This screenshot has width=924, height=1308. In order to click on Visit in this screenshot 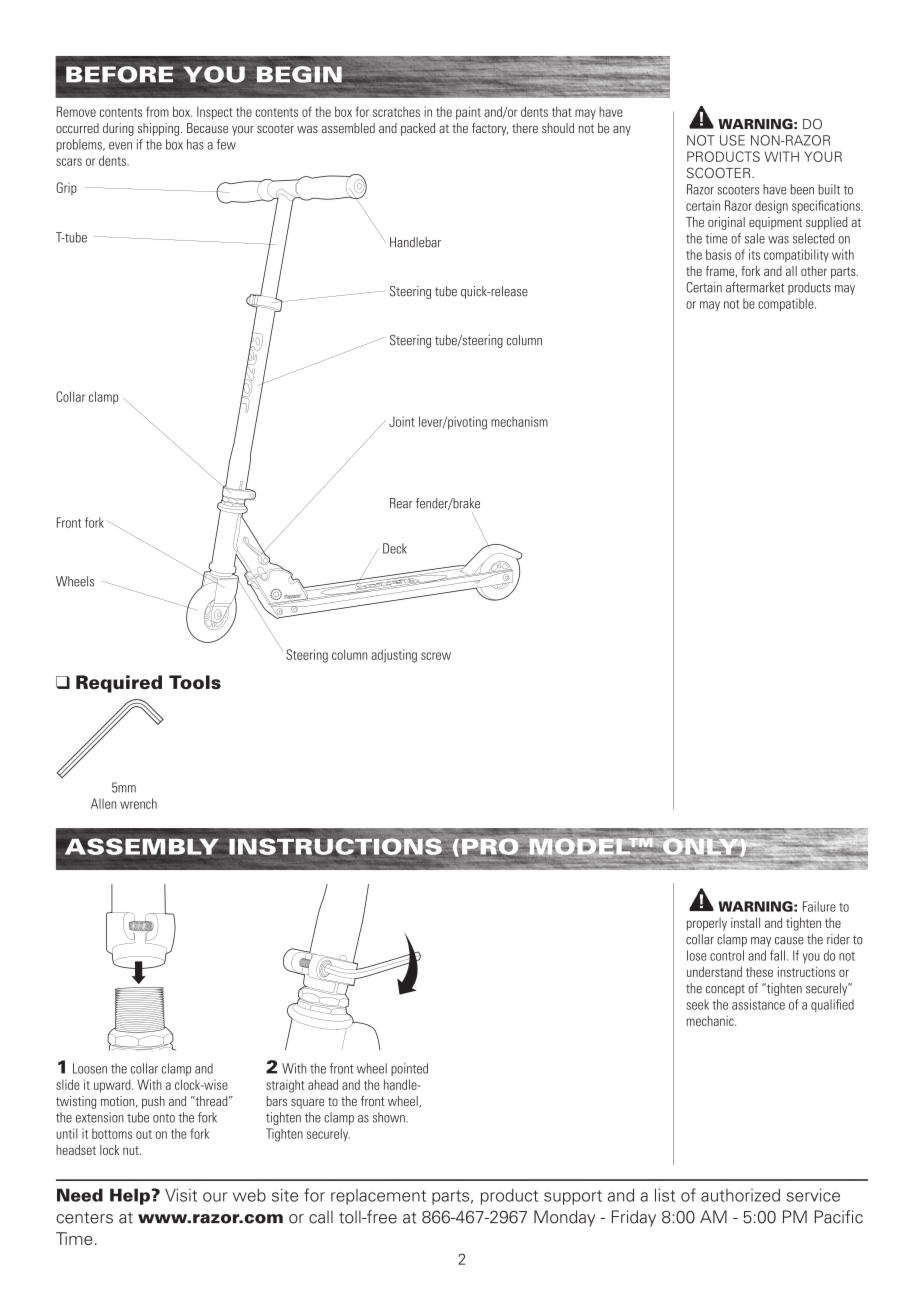, I will do `click(181, 1195)`.
